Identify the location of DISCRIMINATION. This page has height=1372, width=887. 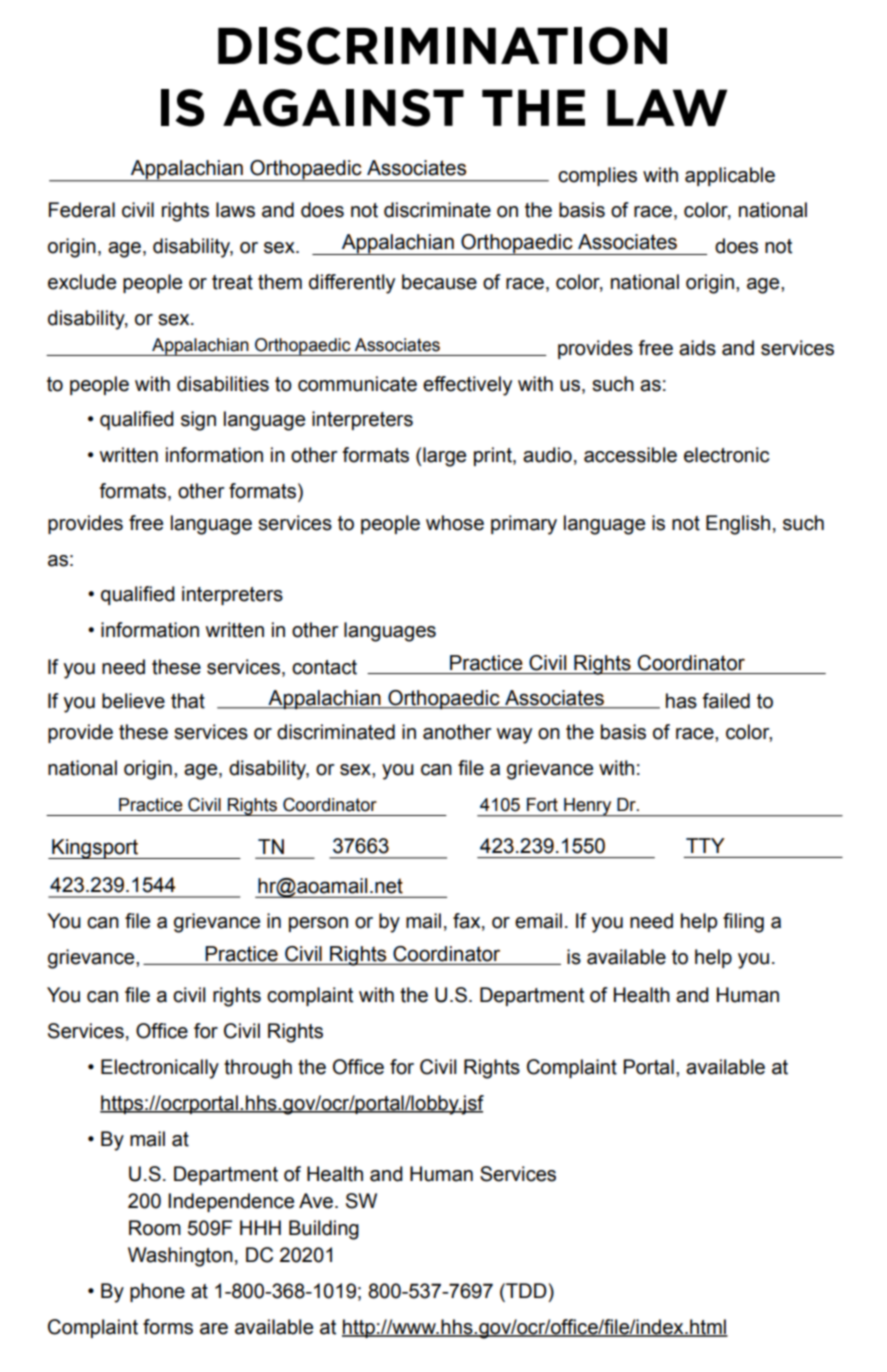
(442, 46).
